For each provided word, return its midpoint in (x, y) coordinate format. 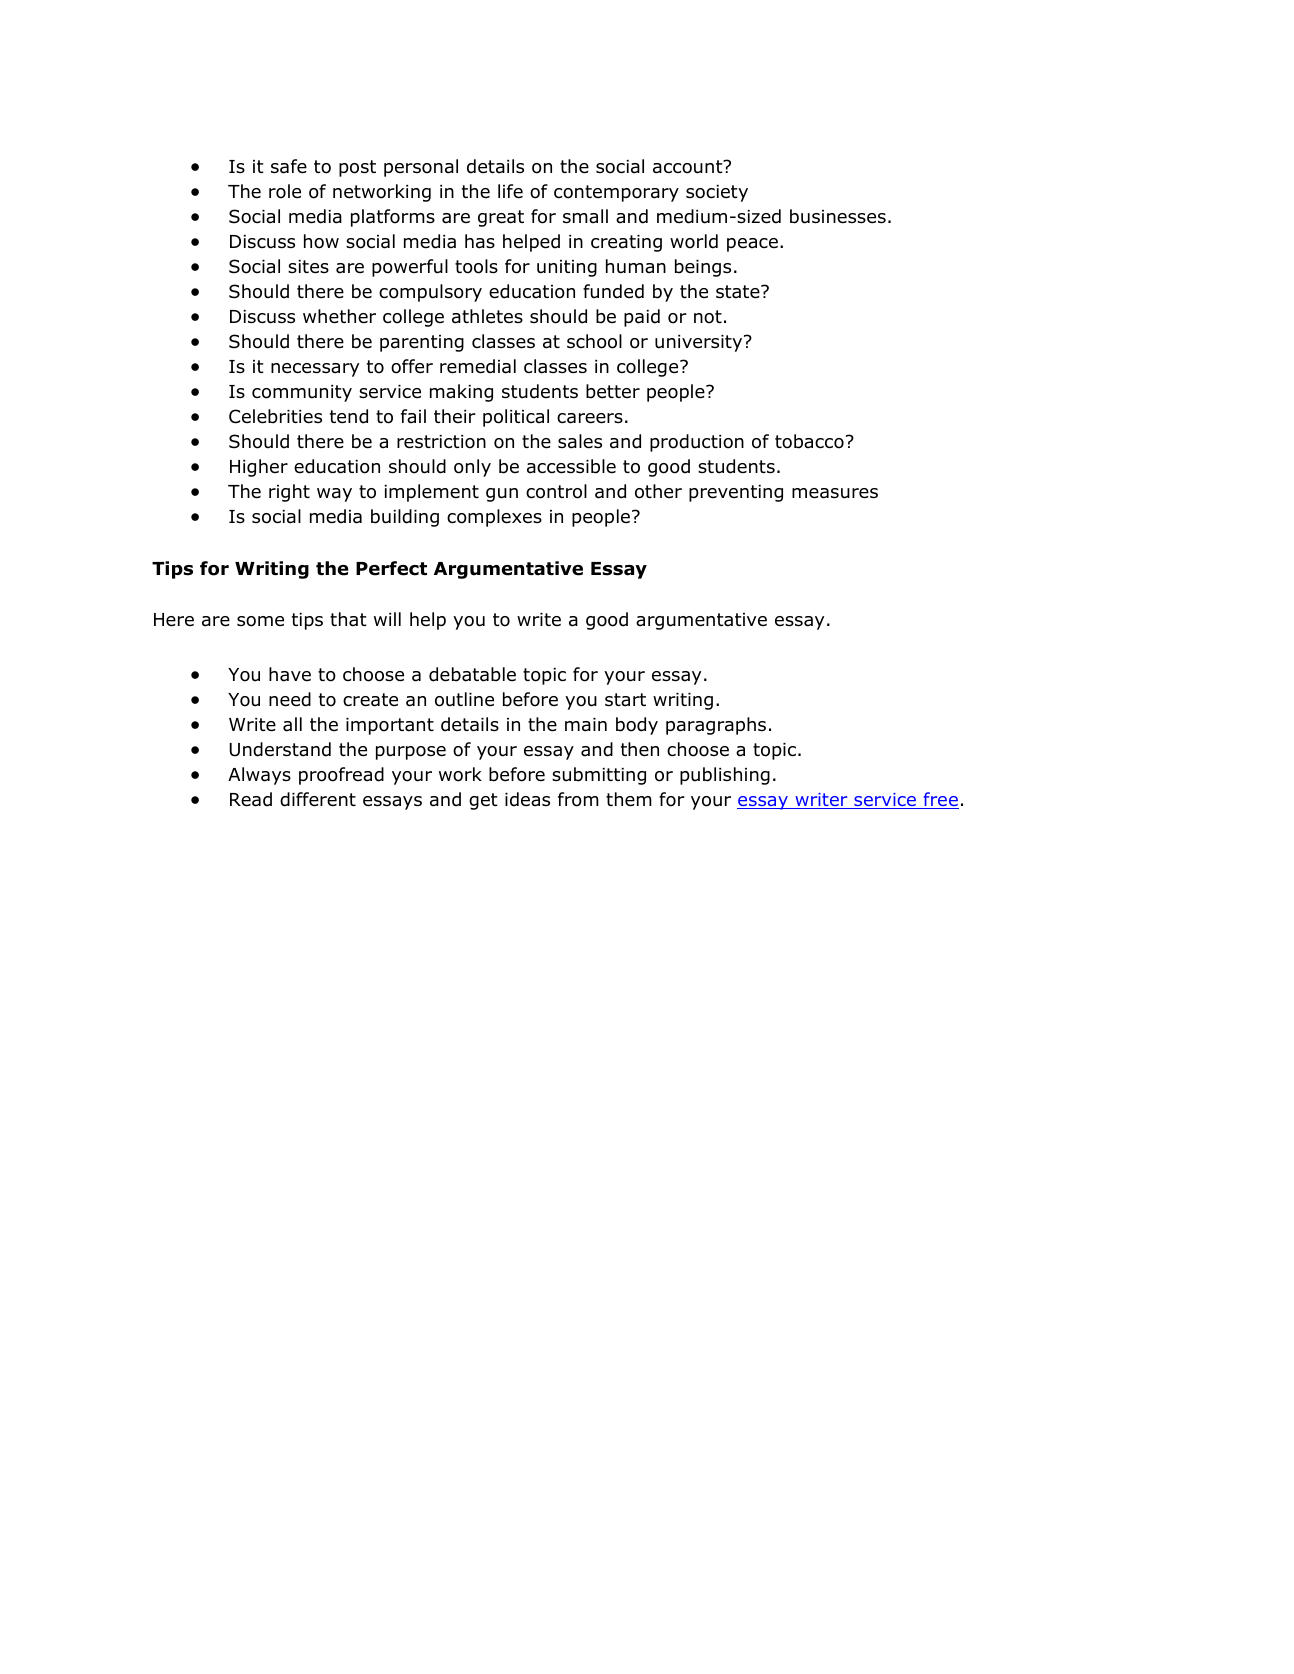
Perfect (391, 568)
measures (835, 493)
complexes (494, 518)
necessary (315, 370)
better (613, 391)
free (940, 800)
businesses (838, 216)
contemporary (616, 193)
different (318, 799)
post (357, 168)
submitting (599, 776)
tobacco (809, 441)
